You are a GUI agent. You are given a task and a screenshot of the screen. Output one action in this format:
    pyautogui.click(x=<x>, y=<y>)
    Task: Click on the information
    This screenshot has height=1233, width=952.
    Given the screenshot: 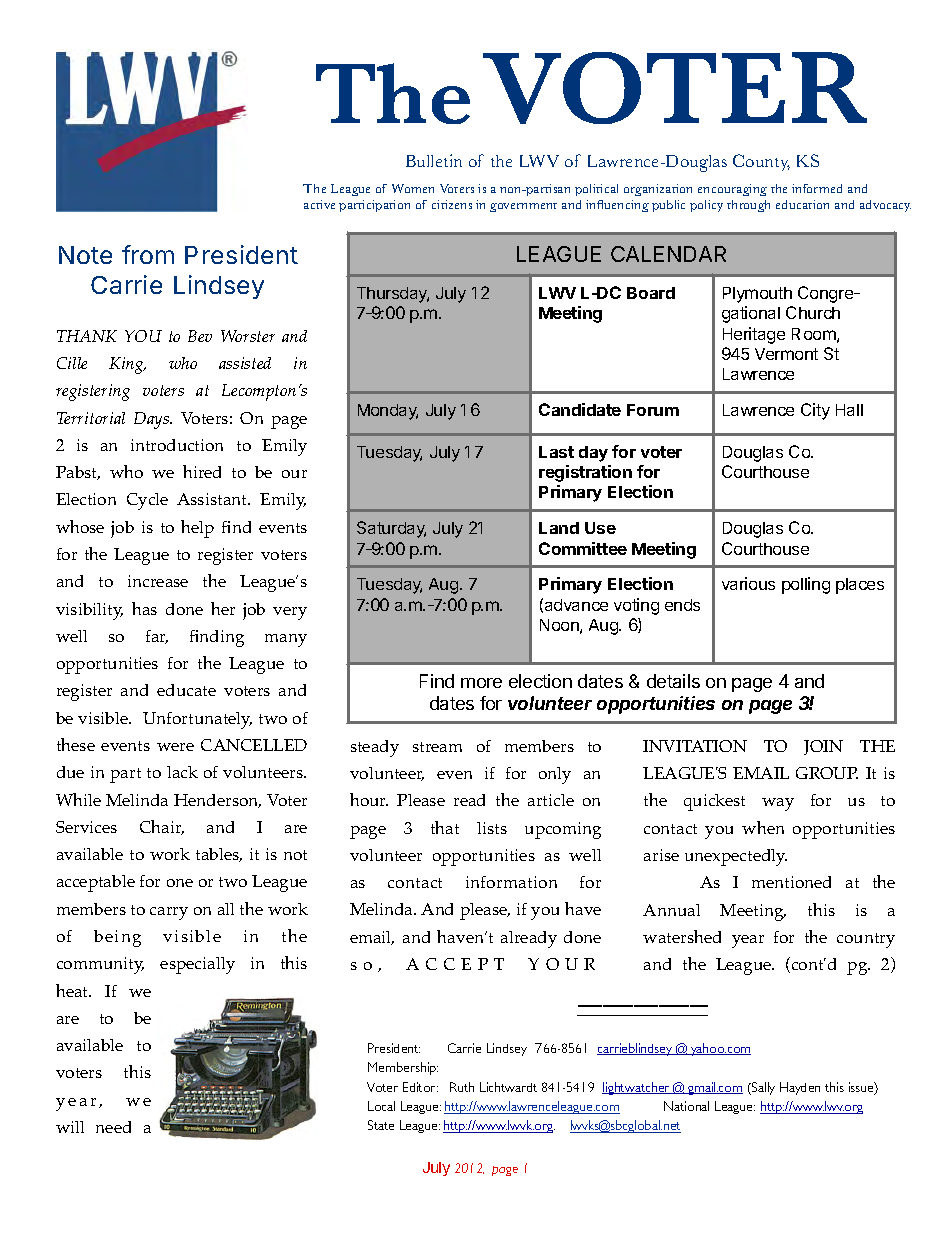 What is the action you would take?
    pyautogui.click(x=511, y=882)
